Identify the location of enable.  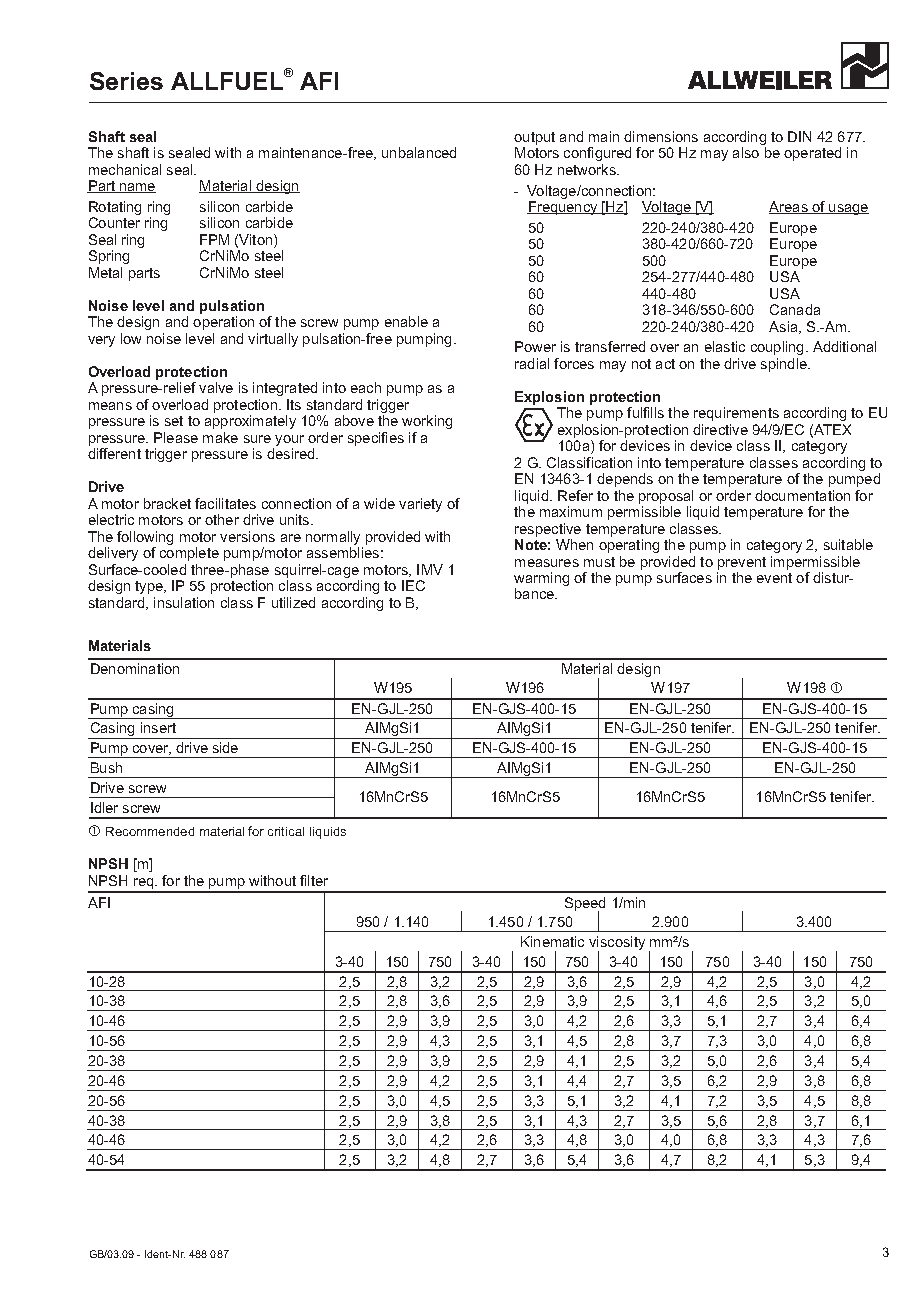
(406, 321).
